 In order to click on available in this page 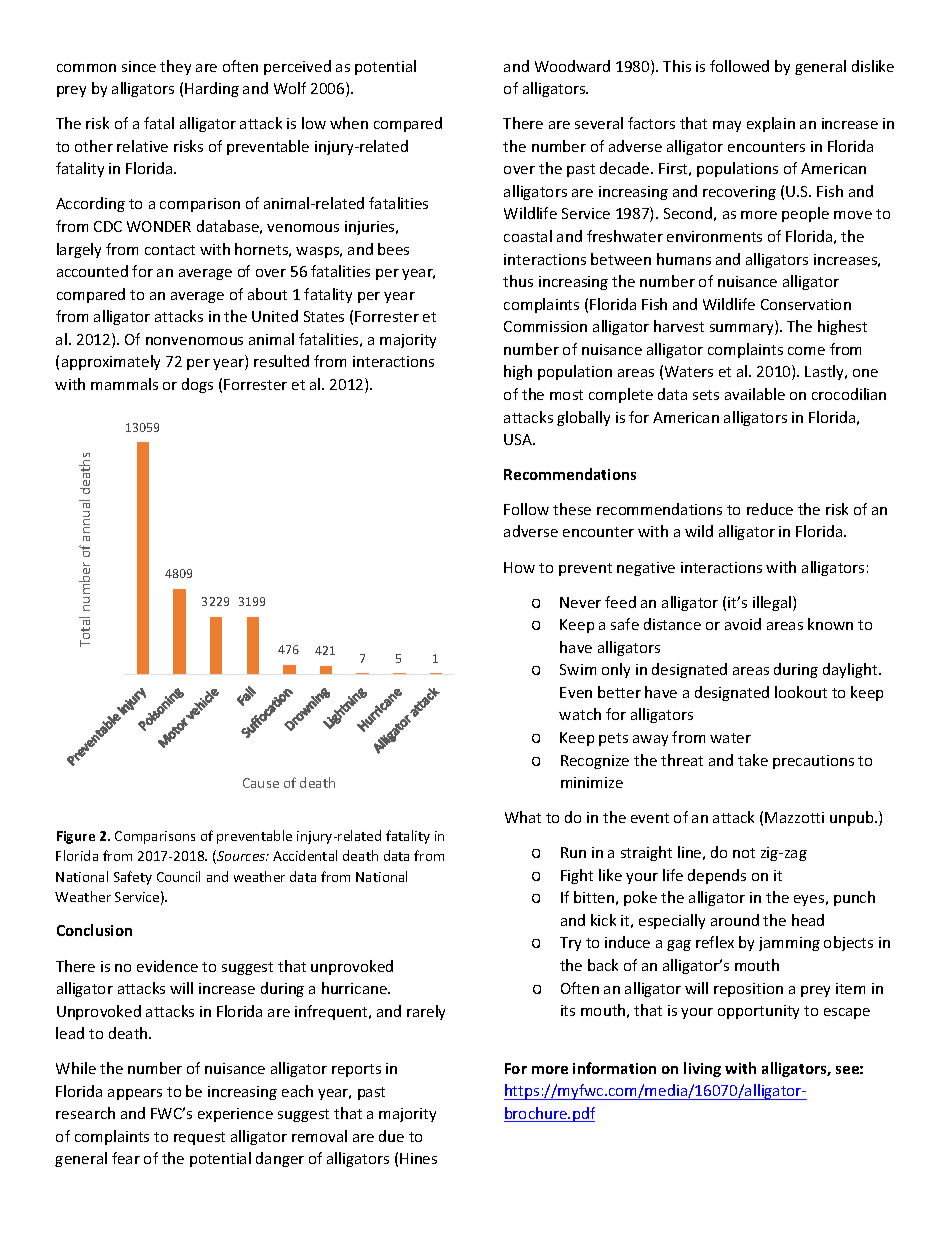, I will do `click(755, 394)`.
